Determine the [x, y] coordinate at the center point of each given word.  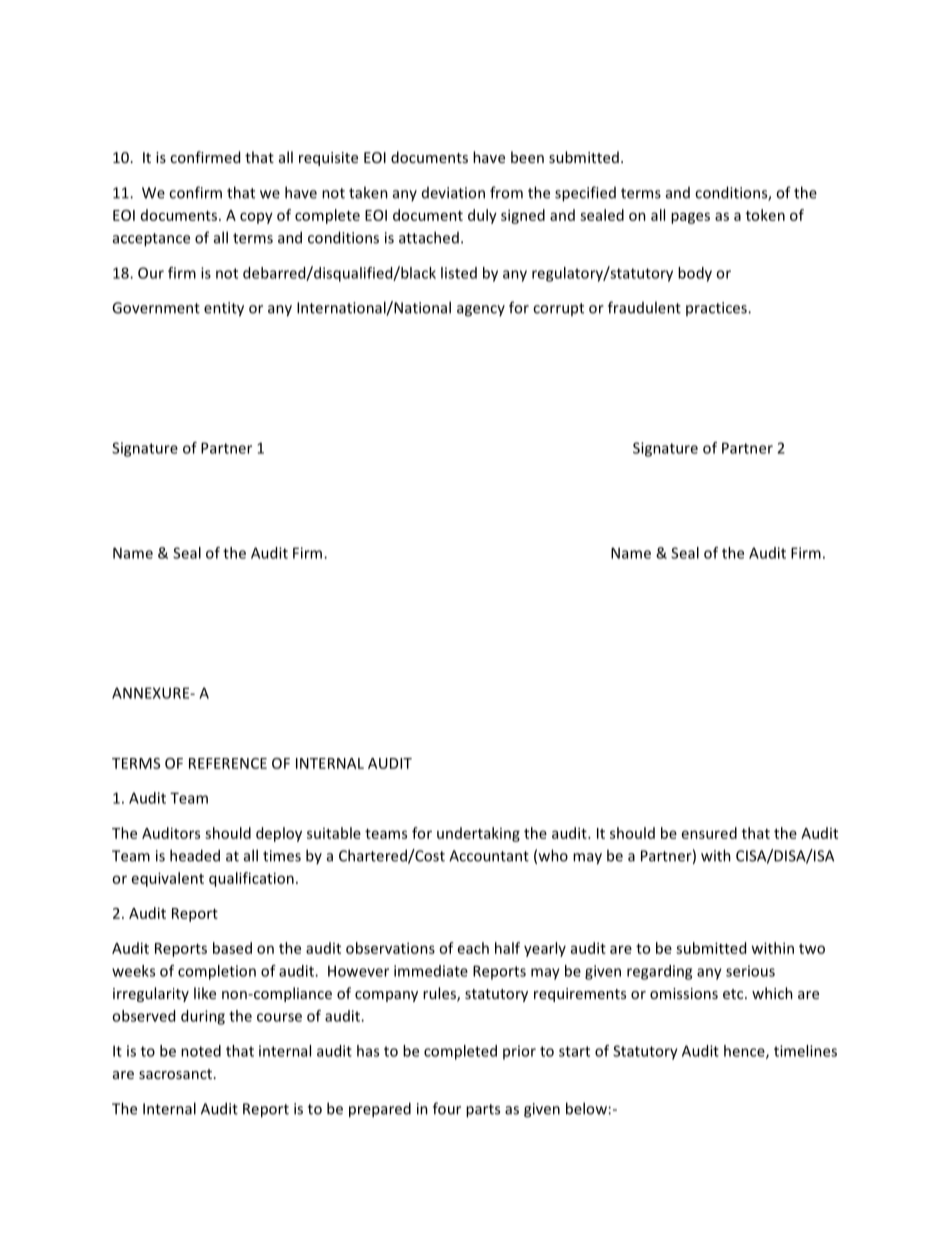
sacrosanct [177, 1074]
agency [481, 311]
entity [224, 309]
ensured [709, 833]
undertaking [478, 834]
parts [483, 1111]
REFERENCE [228, 763]
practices [717, 309]
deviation [453, 193]
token [765, 215]
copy [256, 218]
